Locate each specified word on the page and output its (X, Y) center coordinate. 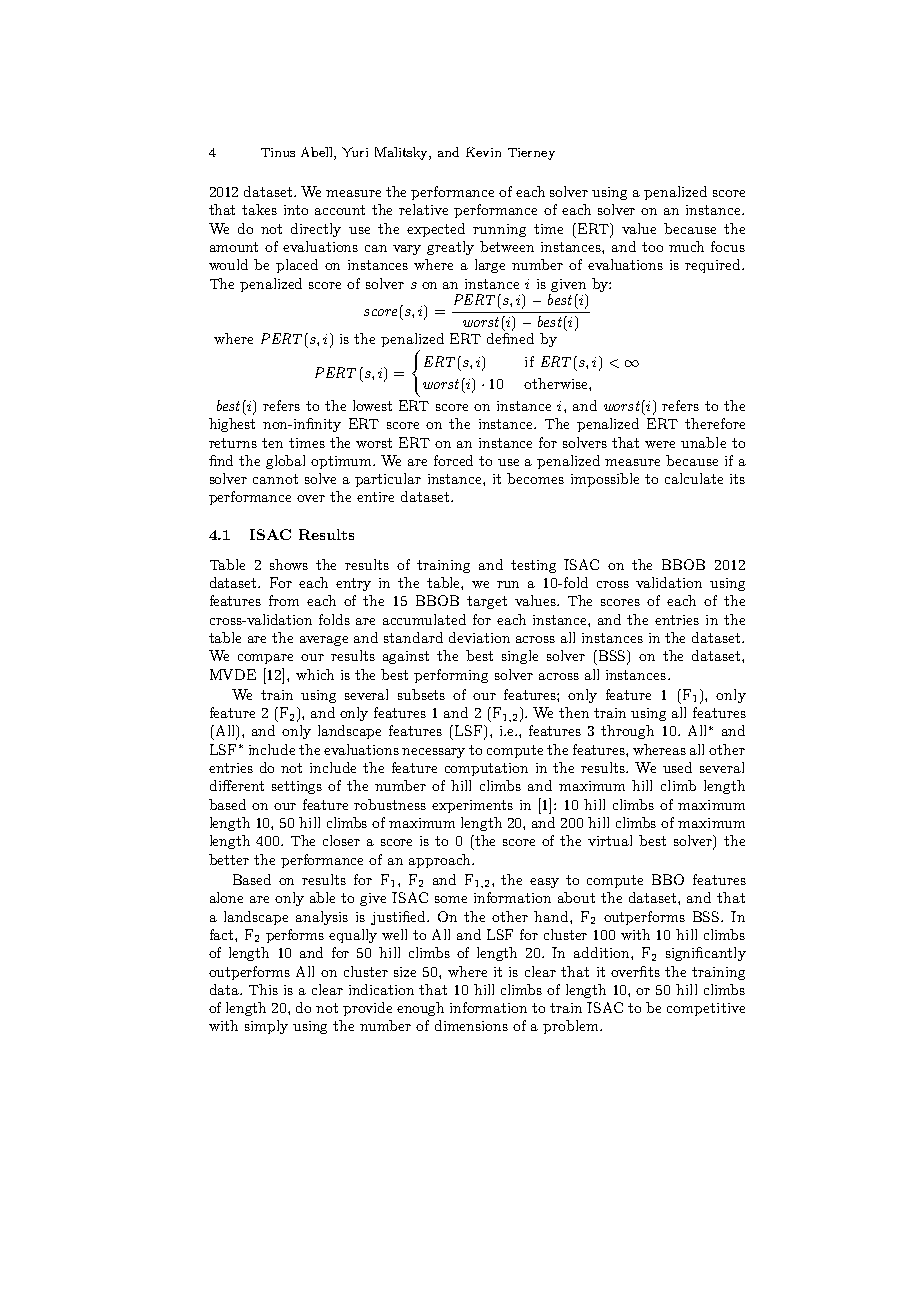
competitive (706, 1009)
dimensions (471, 1025)
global (285, 462)
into (296, 210)
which (315, 674)
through (627, 732)
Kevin (483, 152)
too (652, 247)
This (263, 989)
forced (453, 460)
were (660, 444)
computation (486, 769)
